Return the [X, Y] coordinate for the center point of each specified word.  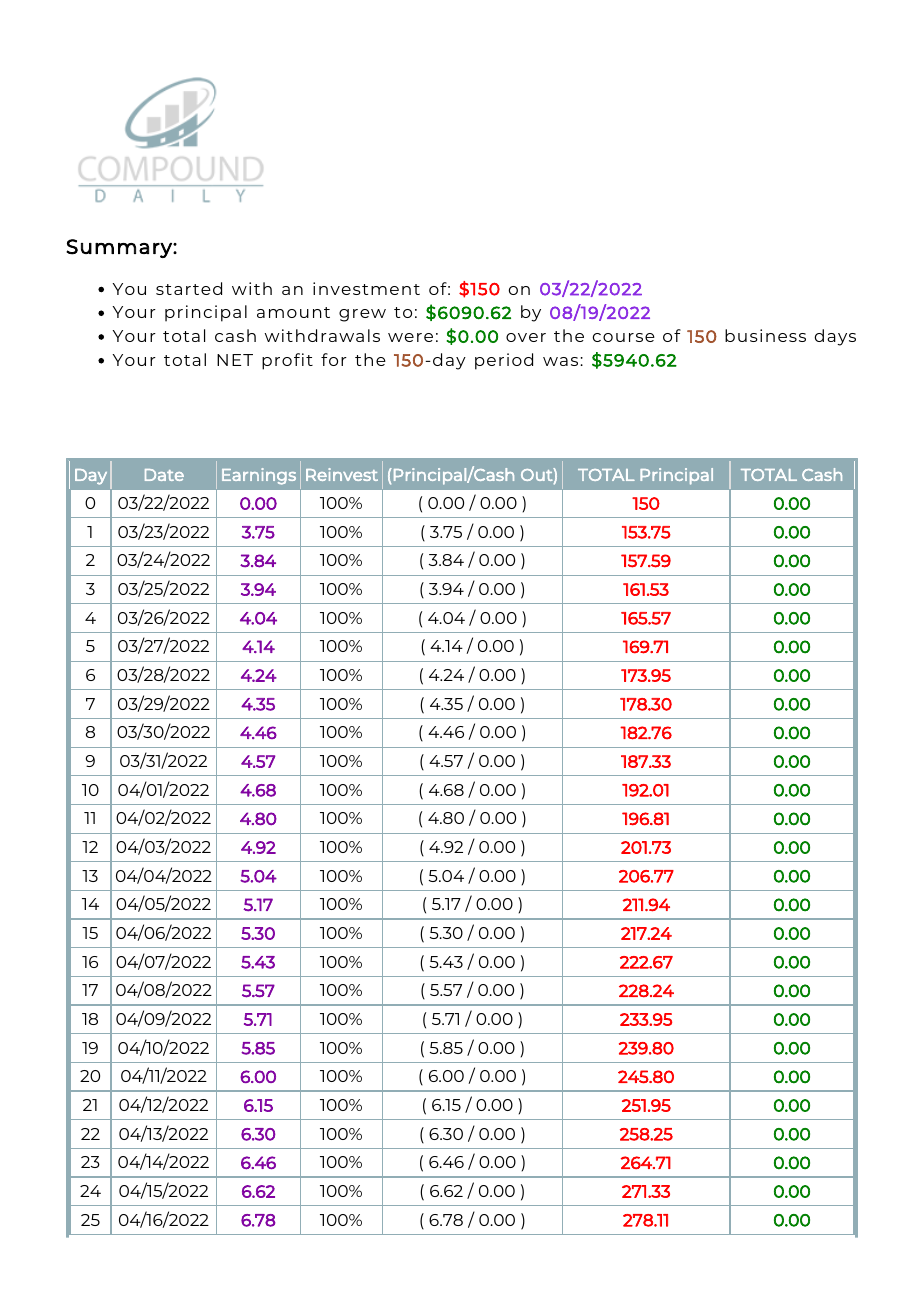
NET [235, 360]
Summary [120, 248]
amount [293, 312]
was [562, 361]
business [765, 335]
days [835, 337]
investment [366, 288]
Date [164, 475]
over [526, 337]
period [504, 361]
